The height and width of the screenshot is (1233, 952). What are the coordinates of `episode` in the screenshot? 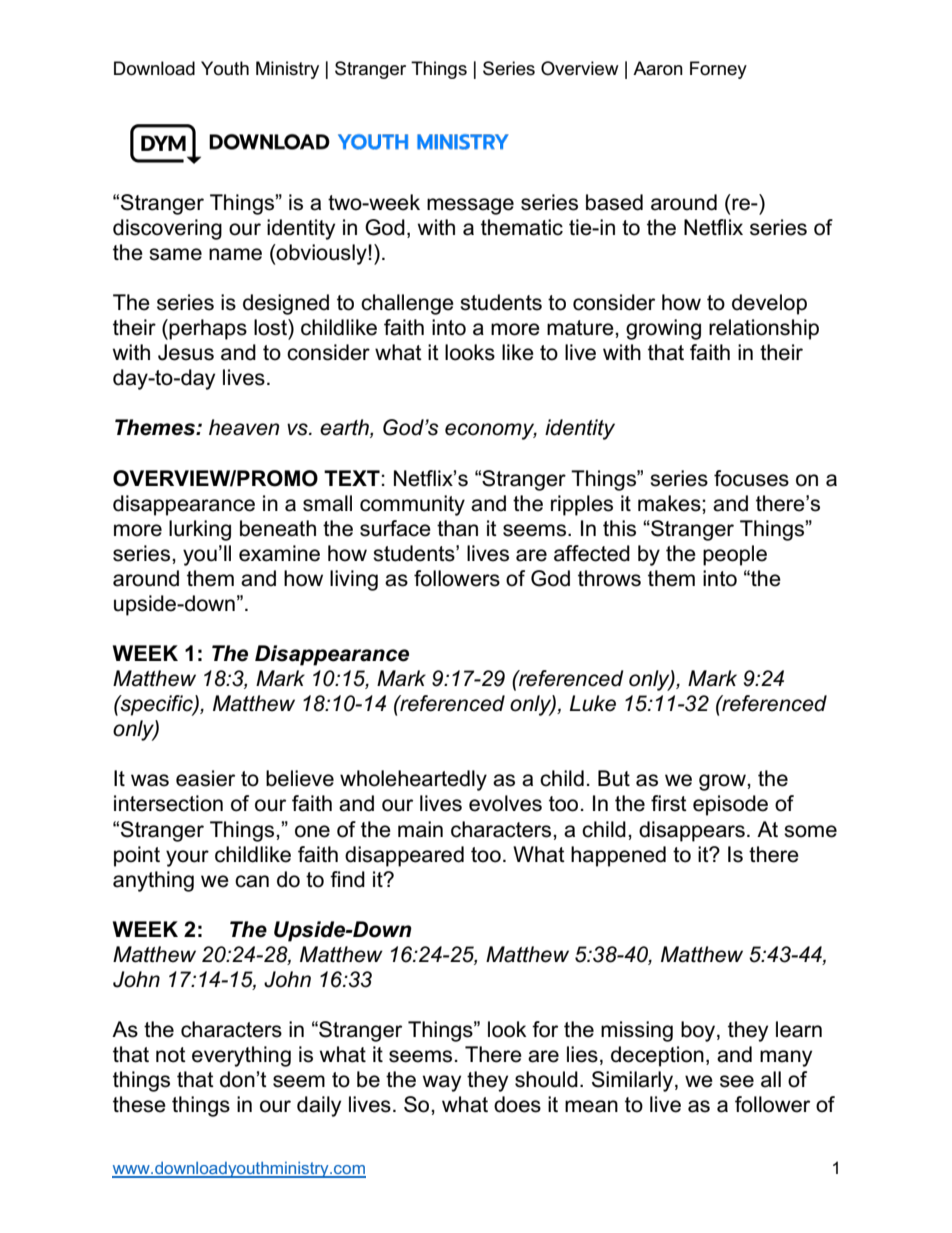 It's located at (730, 805).
